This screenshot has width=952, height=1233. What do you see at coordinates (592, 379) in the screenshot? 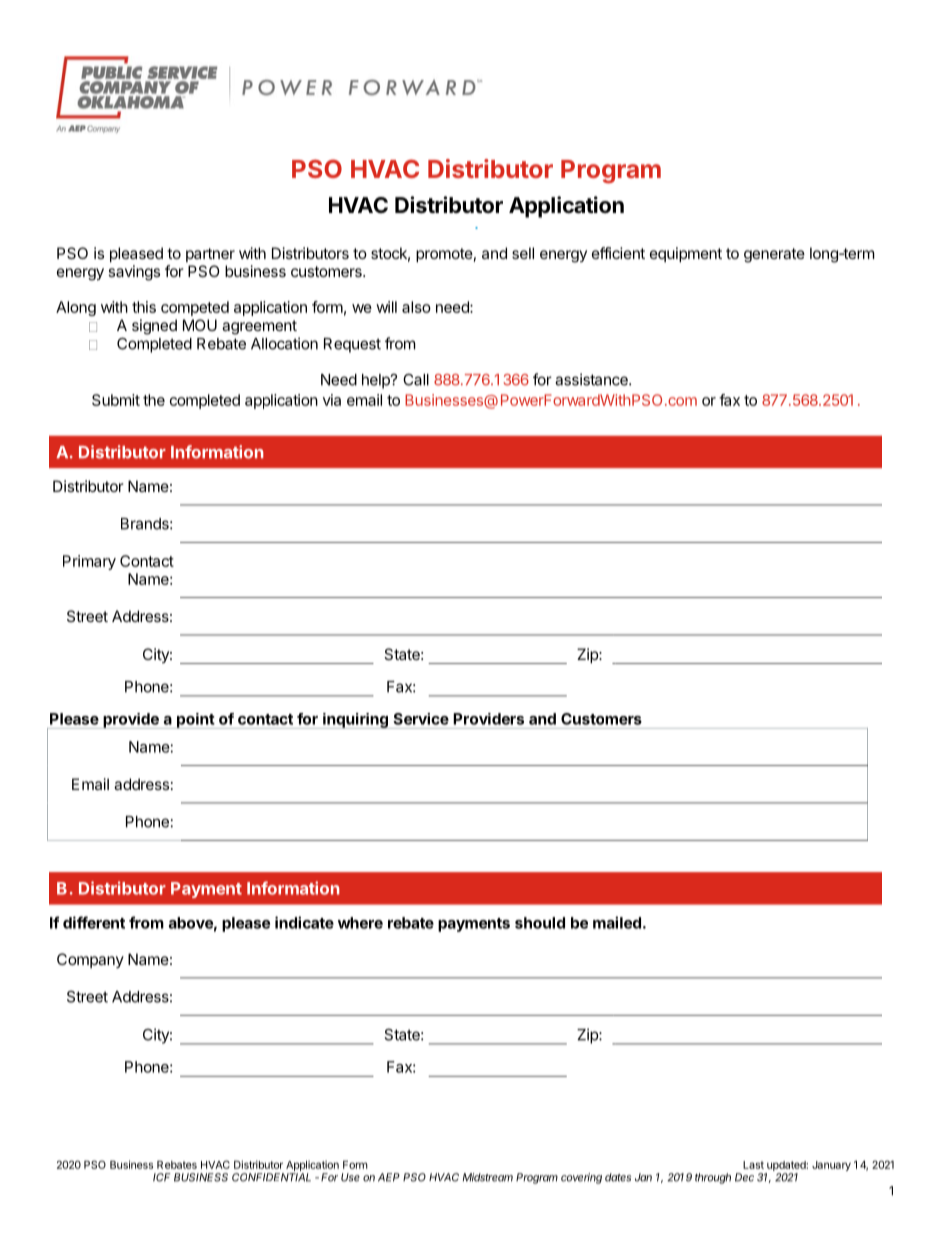
I see `assistance` at bounding box center [592, 379].
